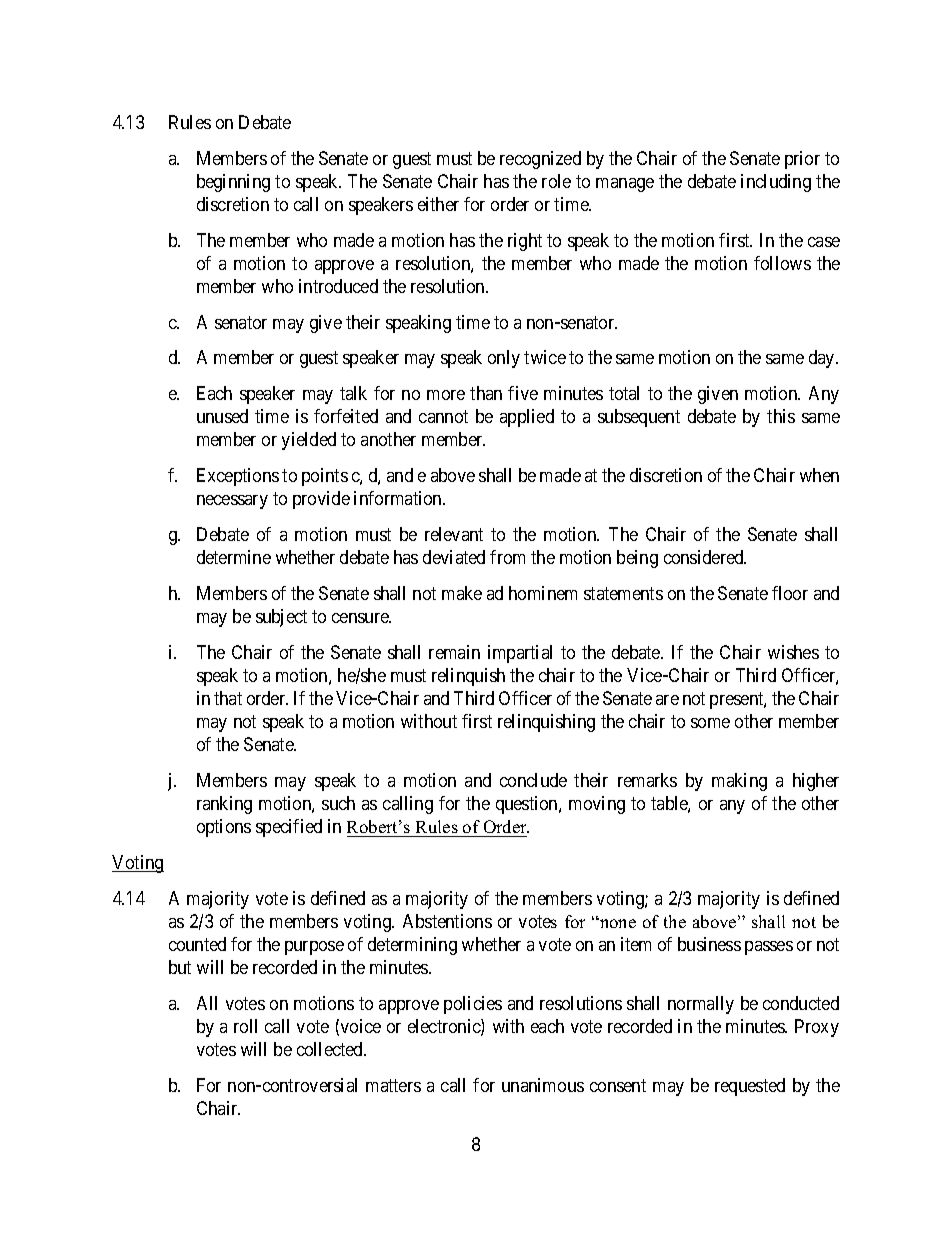 The image size is (952, 1233). Describe the element at coordinates (540, 160) in the document. I see `recognized` at that location.
